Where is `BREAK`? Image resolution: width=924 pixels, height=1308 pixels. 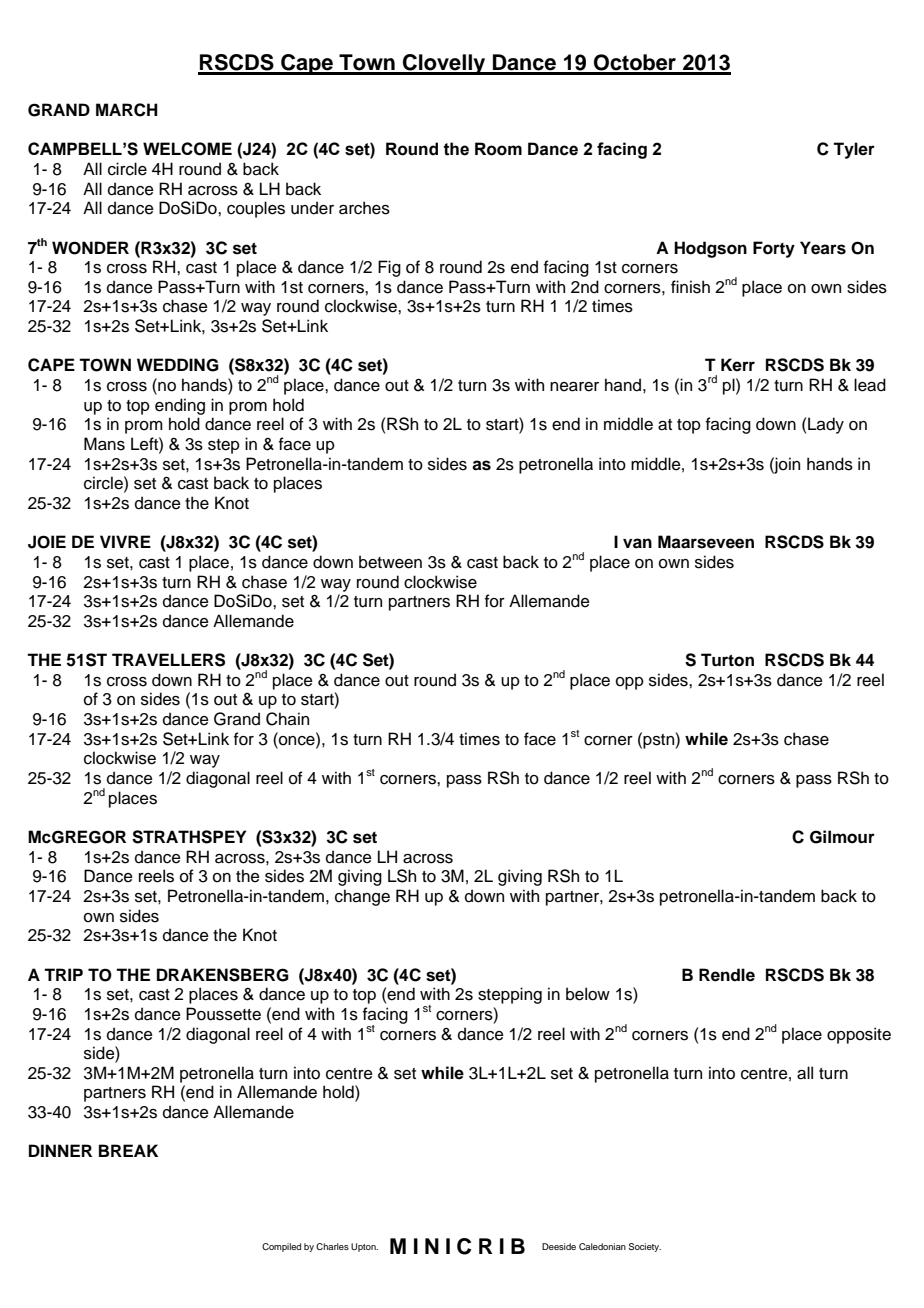 BREAK is located at coordinates (128, 1150).
